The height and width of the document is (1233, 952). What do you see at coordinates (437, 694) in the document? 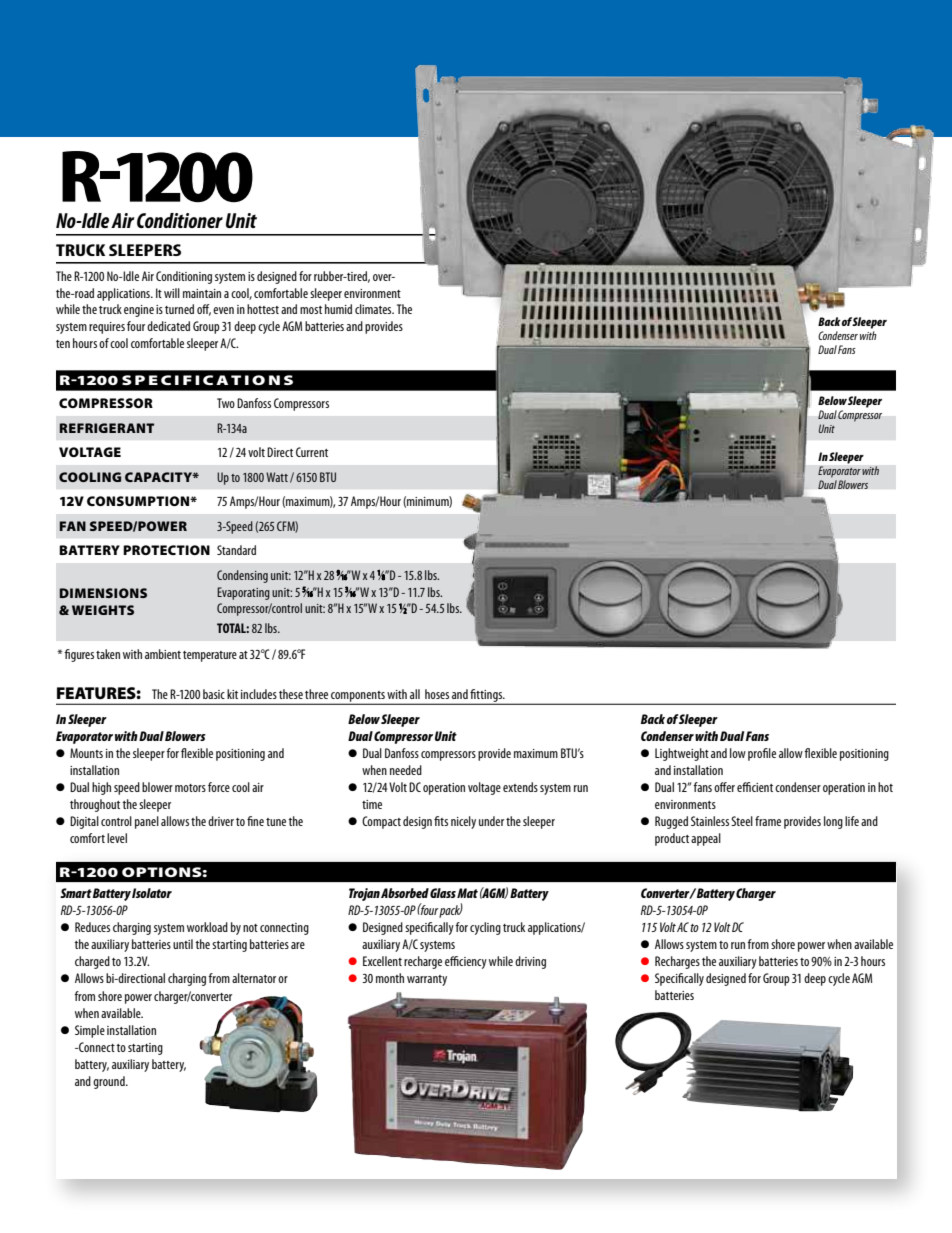
I see `hoses` at bounding box center [437, 694].
